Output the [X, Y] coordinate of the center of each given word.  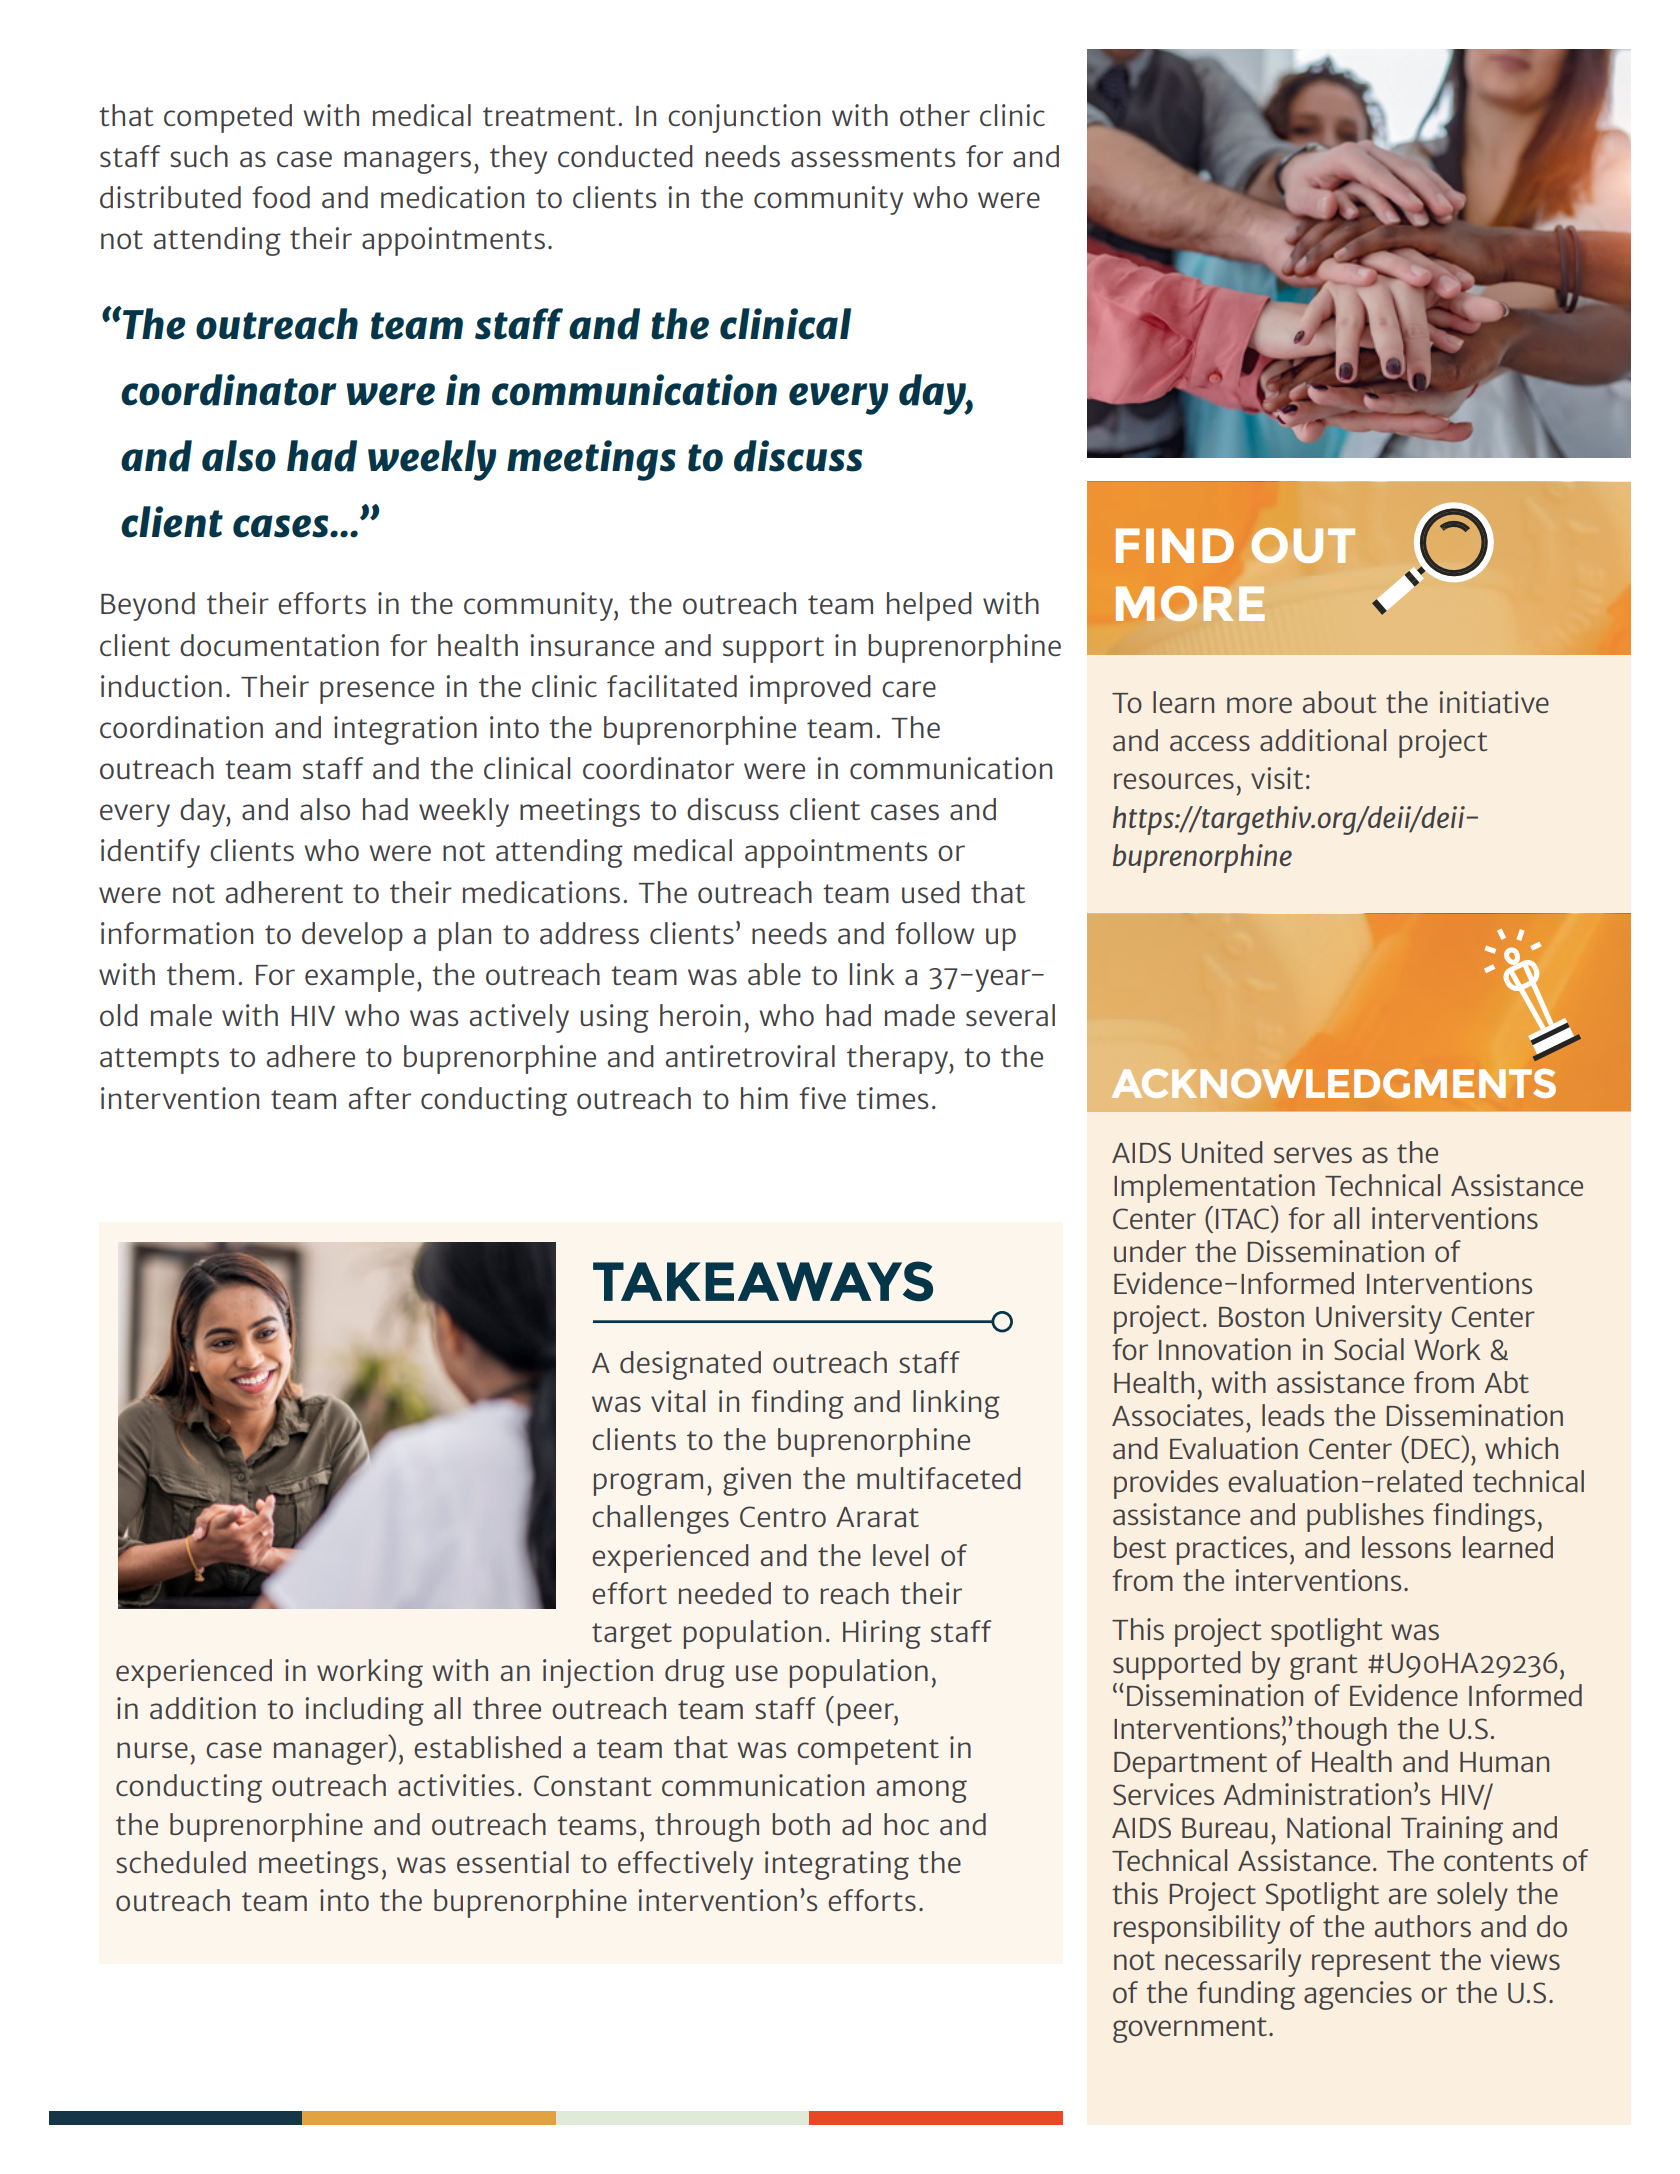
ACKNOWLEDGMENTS [1333, 1083]
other [935, 115]
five [822, 1098]
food [281, 197]
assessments [873, 157]
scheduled [181, 1862]
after [379, 1098]
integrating [837, 1865]
